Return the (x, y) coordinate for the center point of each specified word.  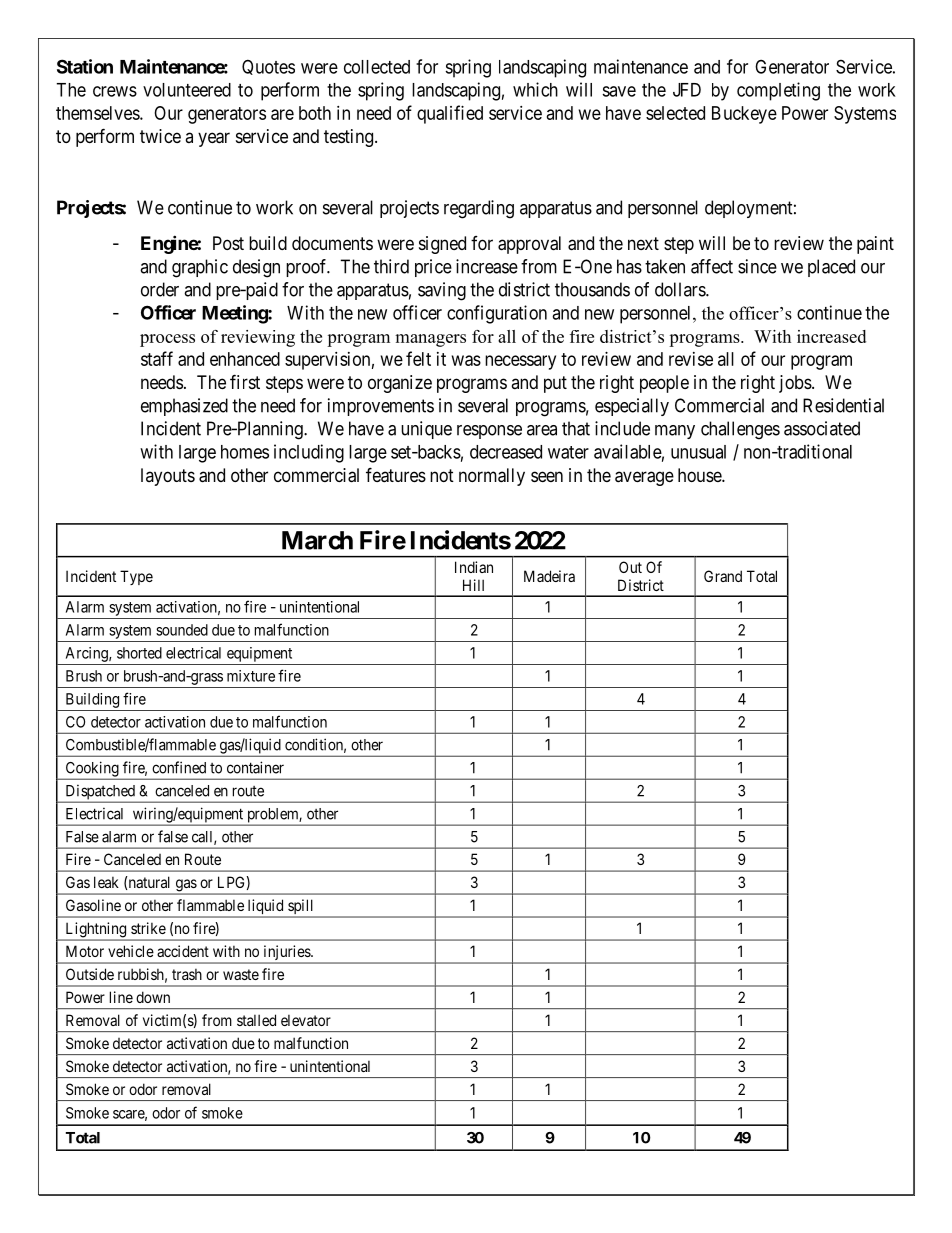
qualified (450, 114)
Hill (473, 585)
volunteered (187, 90)
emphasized (184, 407)
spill (301, 908)
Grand (723, 576)
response (489, 432)
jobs (795, 384)
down (153, 997)
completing (778, 91)
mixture (251, 676)
